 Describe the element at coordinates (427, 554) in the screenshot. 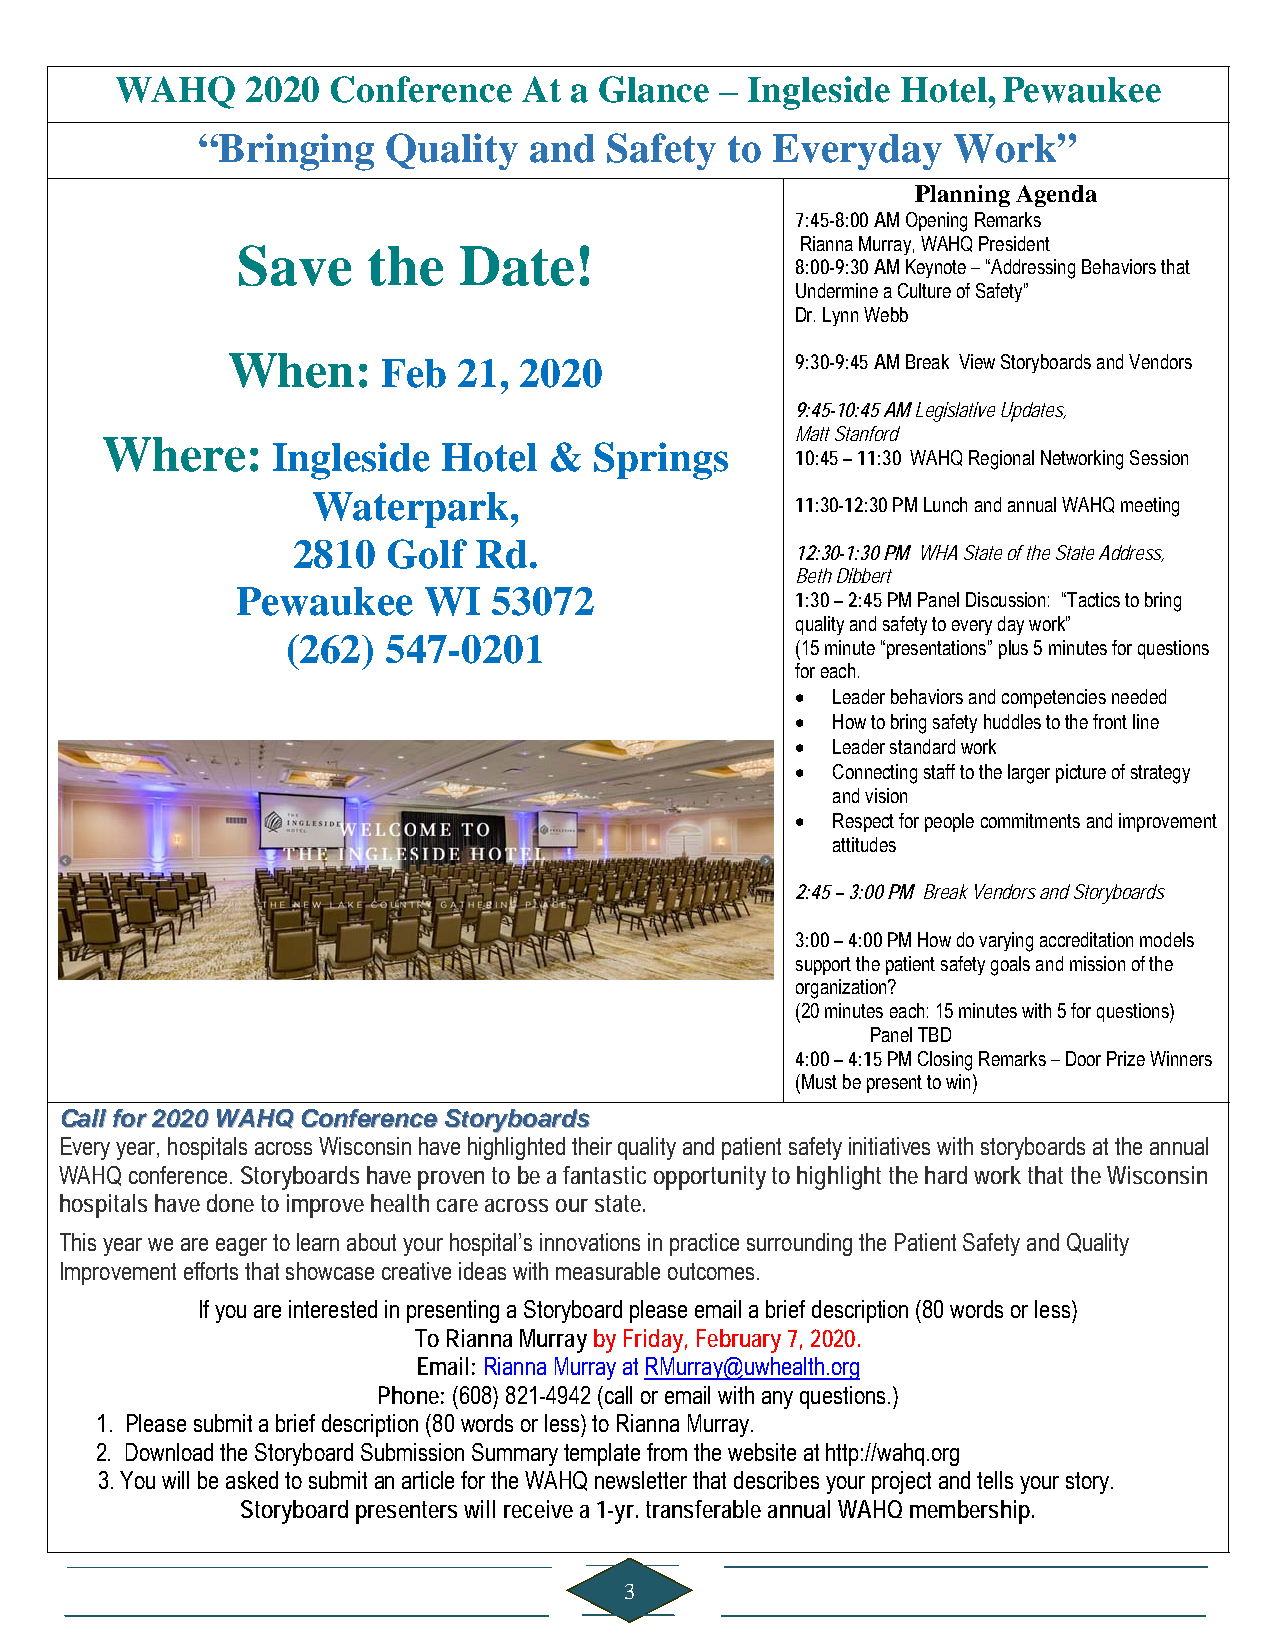

I see `Golf` at that location.
